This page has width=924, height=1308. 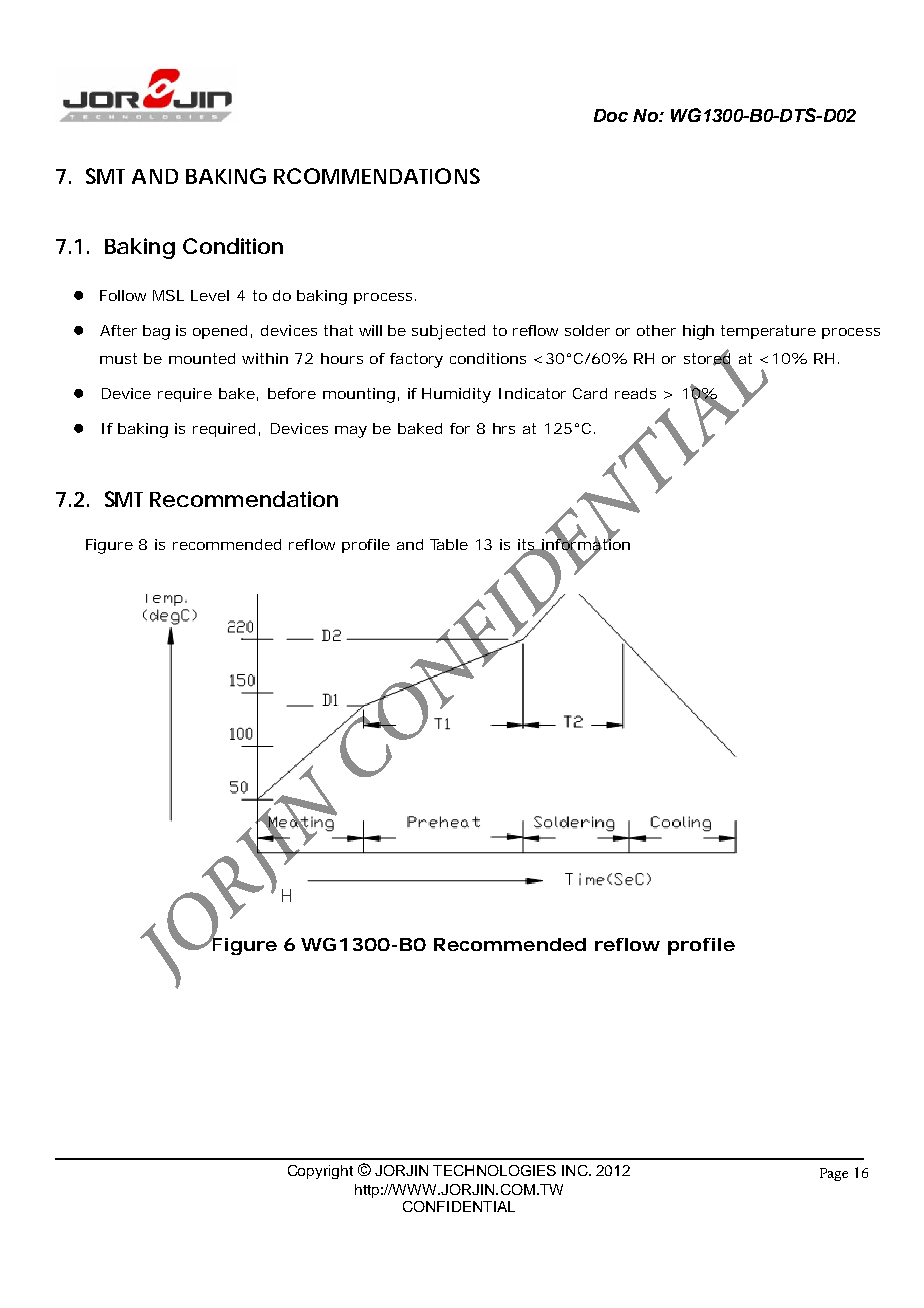 I want to click on Table, so click(x=449, y=544).
